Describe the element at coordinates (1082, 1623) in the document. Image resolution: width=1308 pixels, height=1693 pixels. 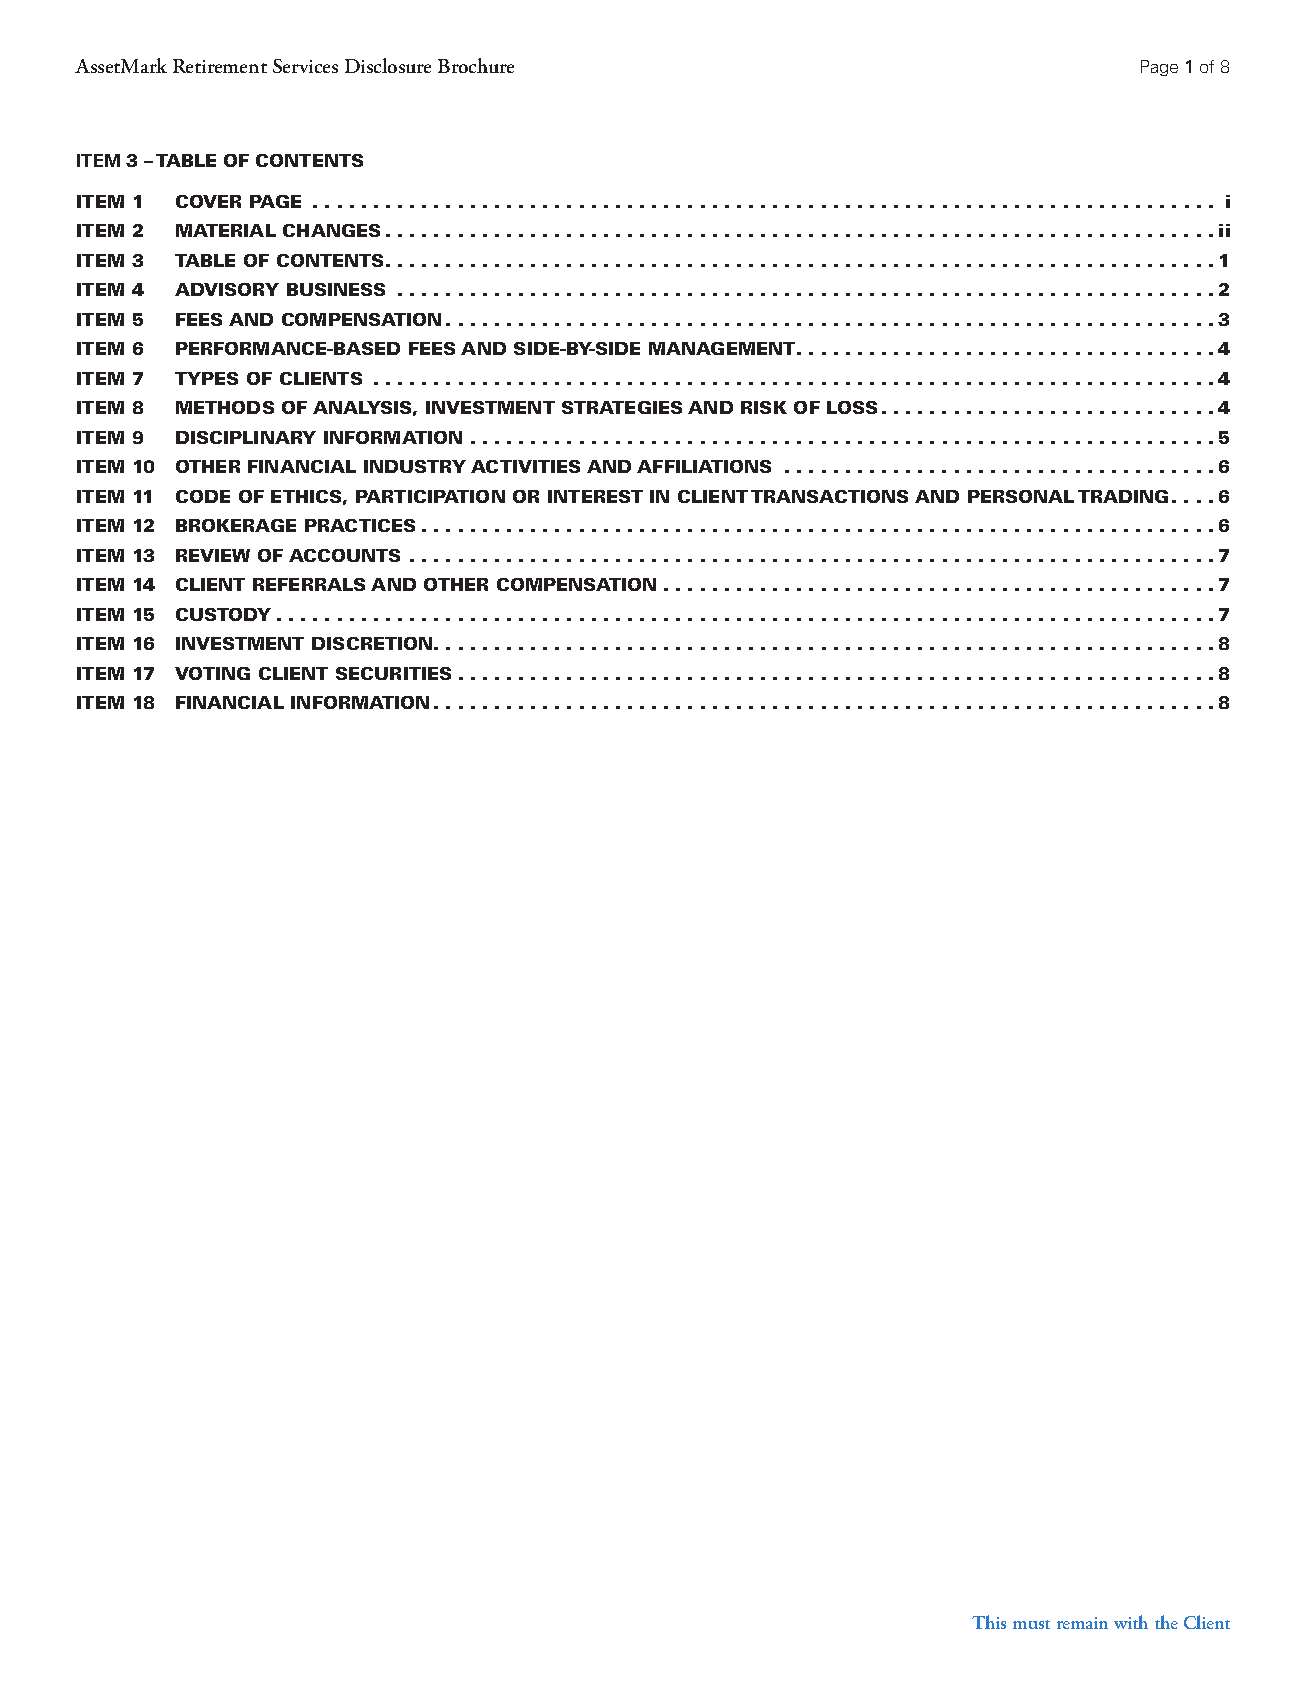
I see `remain` at that location.
